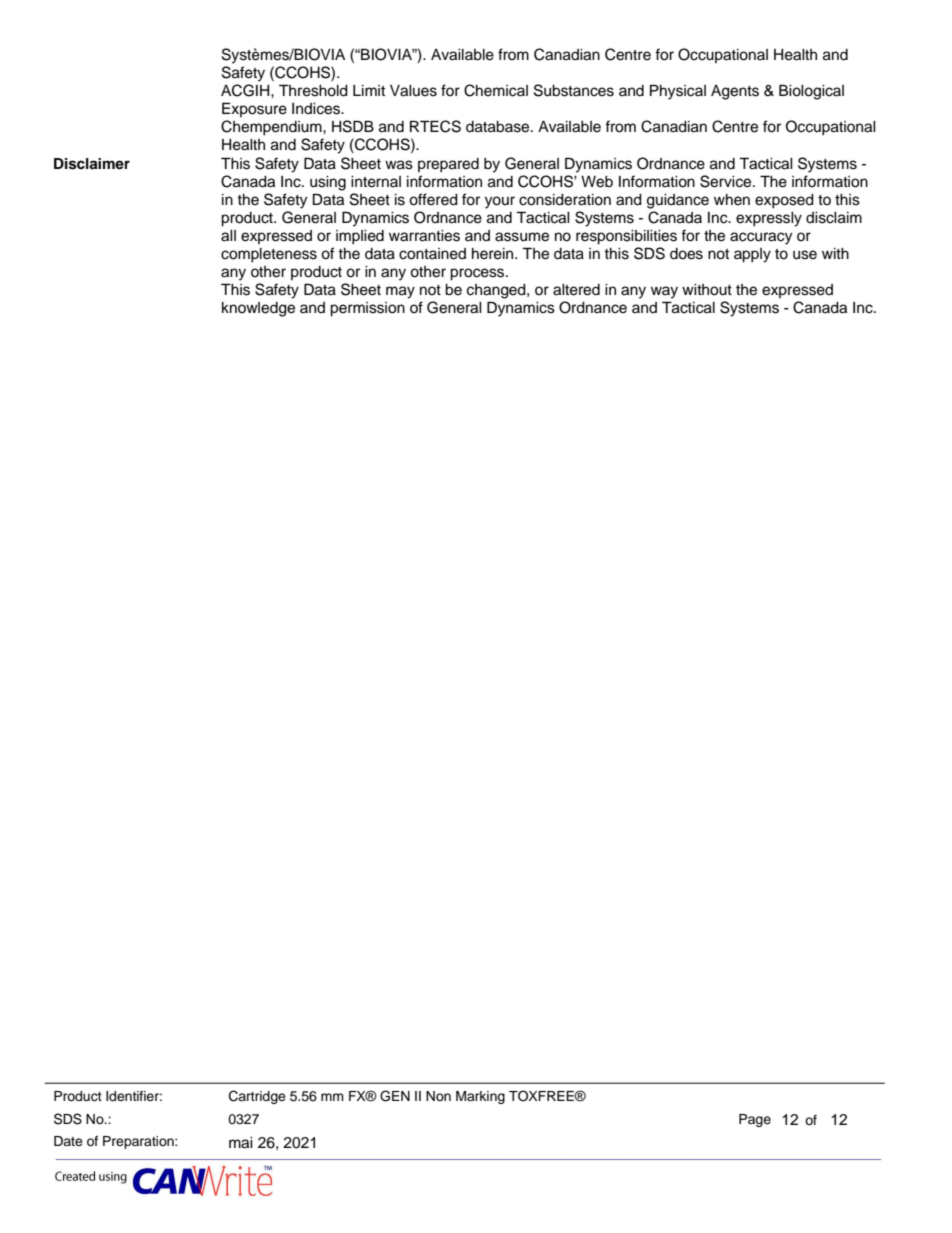 The width and height of the screenshot is (952, 1233). Describe the element at coordinates (400, 292) in the screenshot. I see `may` at that location.
